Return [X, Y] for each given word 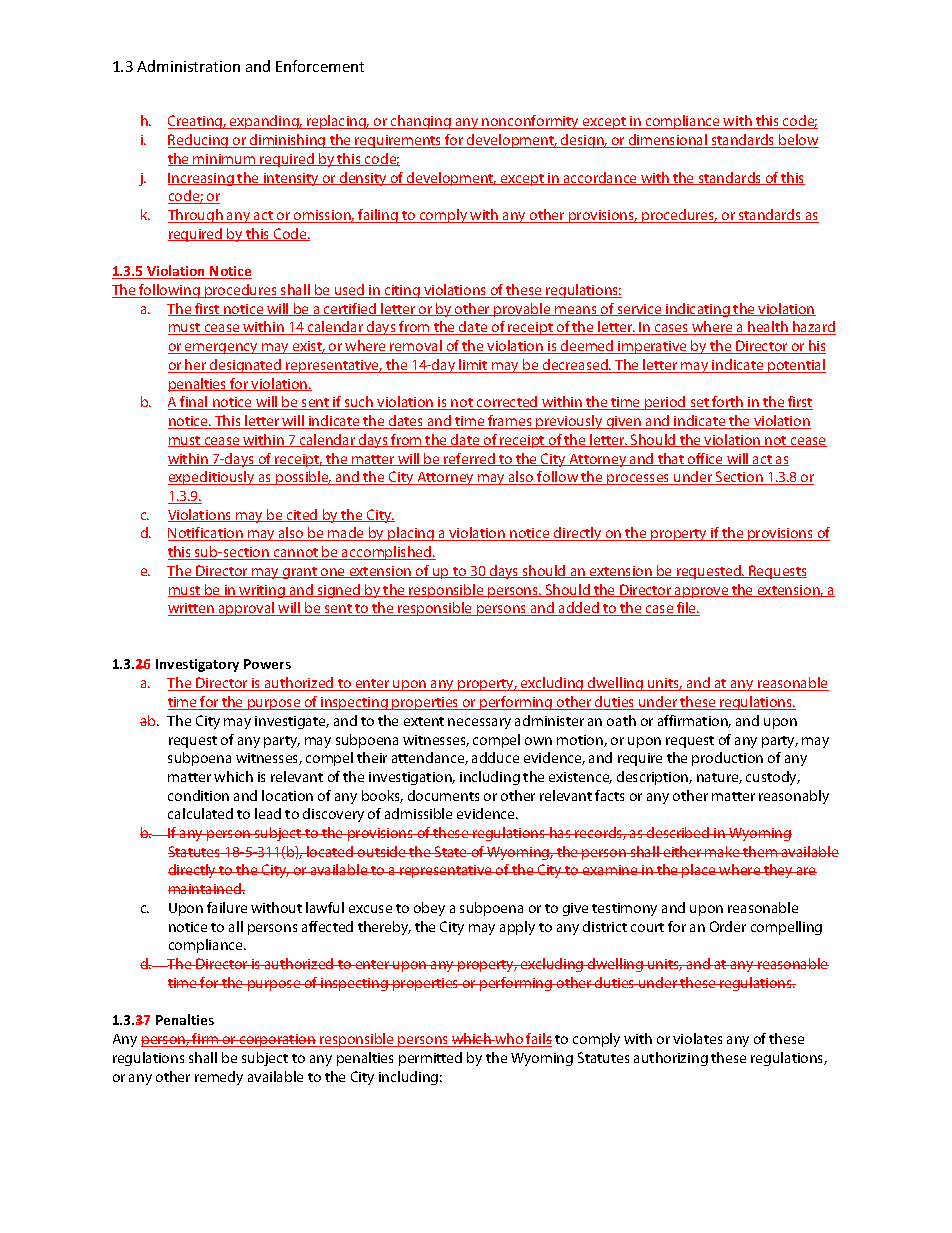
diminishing [288, 141]
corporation [277, 1040]
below [798, 141]
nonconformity [530, 122]
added [579, 609]
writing [262, 591]
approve [702, 592]
